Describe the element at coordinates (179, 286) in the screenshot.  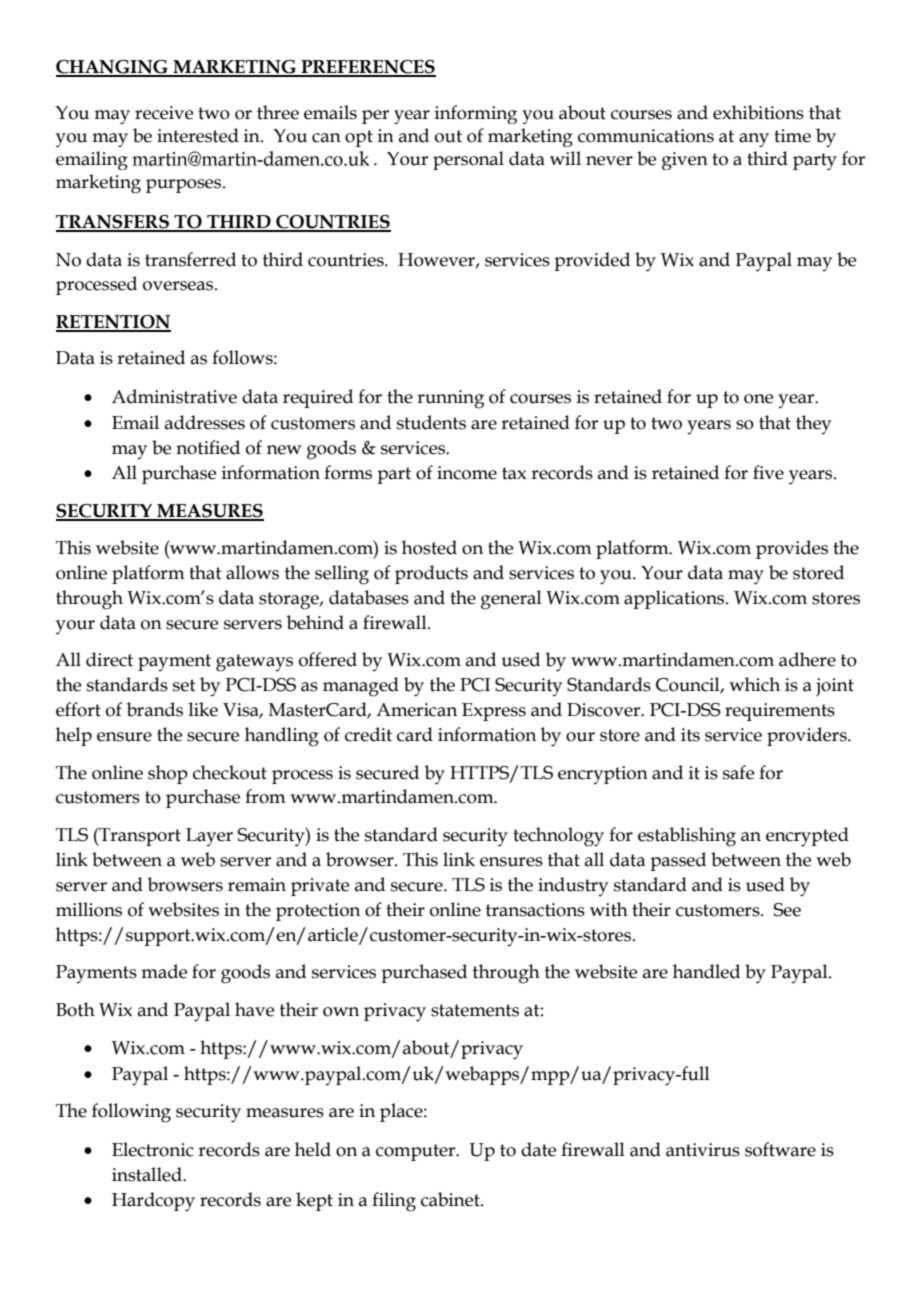
I see `overseas` at that location.
